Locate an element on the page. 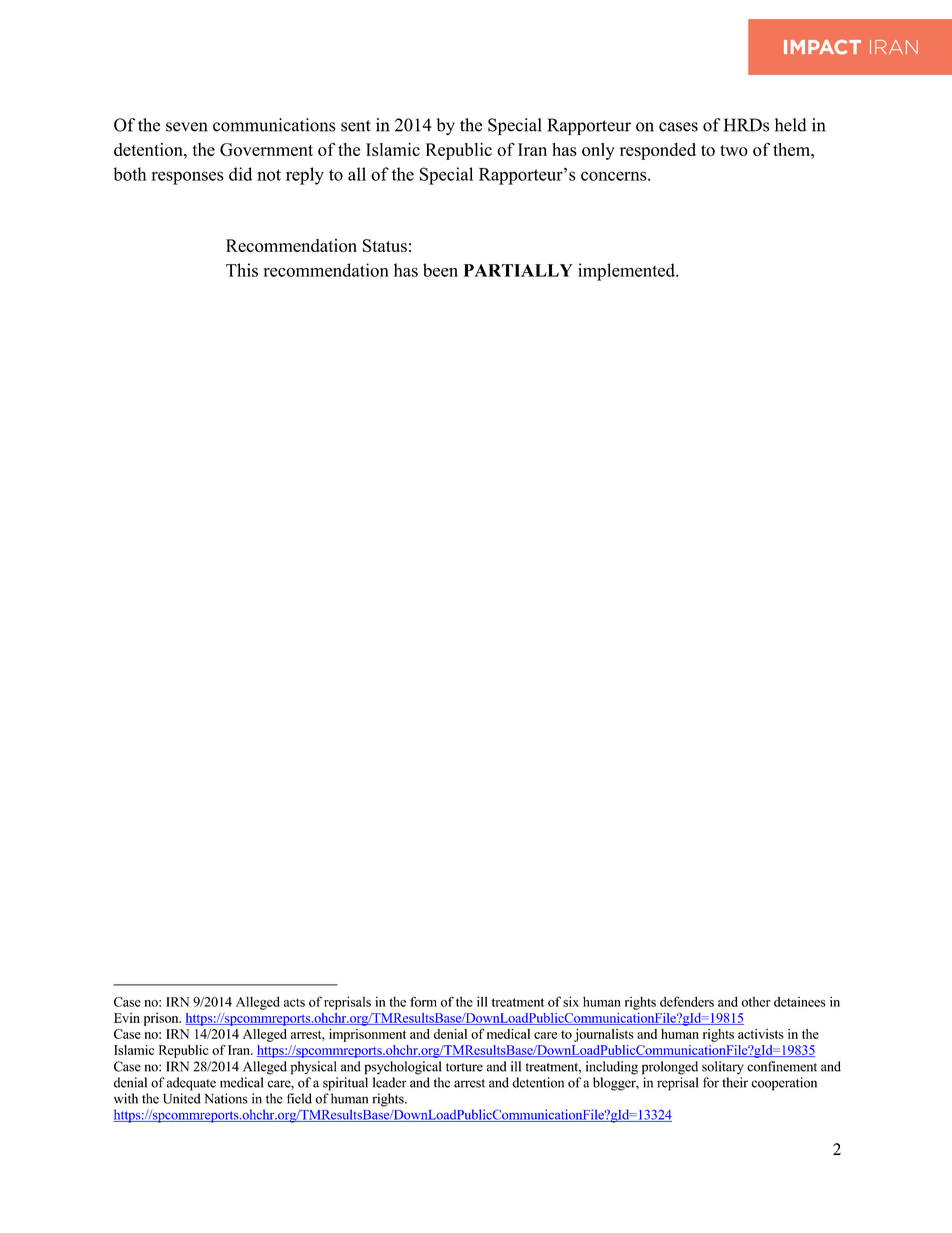 The image size is (952, 1233). torture is located at coordinates (464, 1067).
